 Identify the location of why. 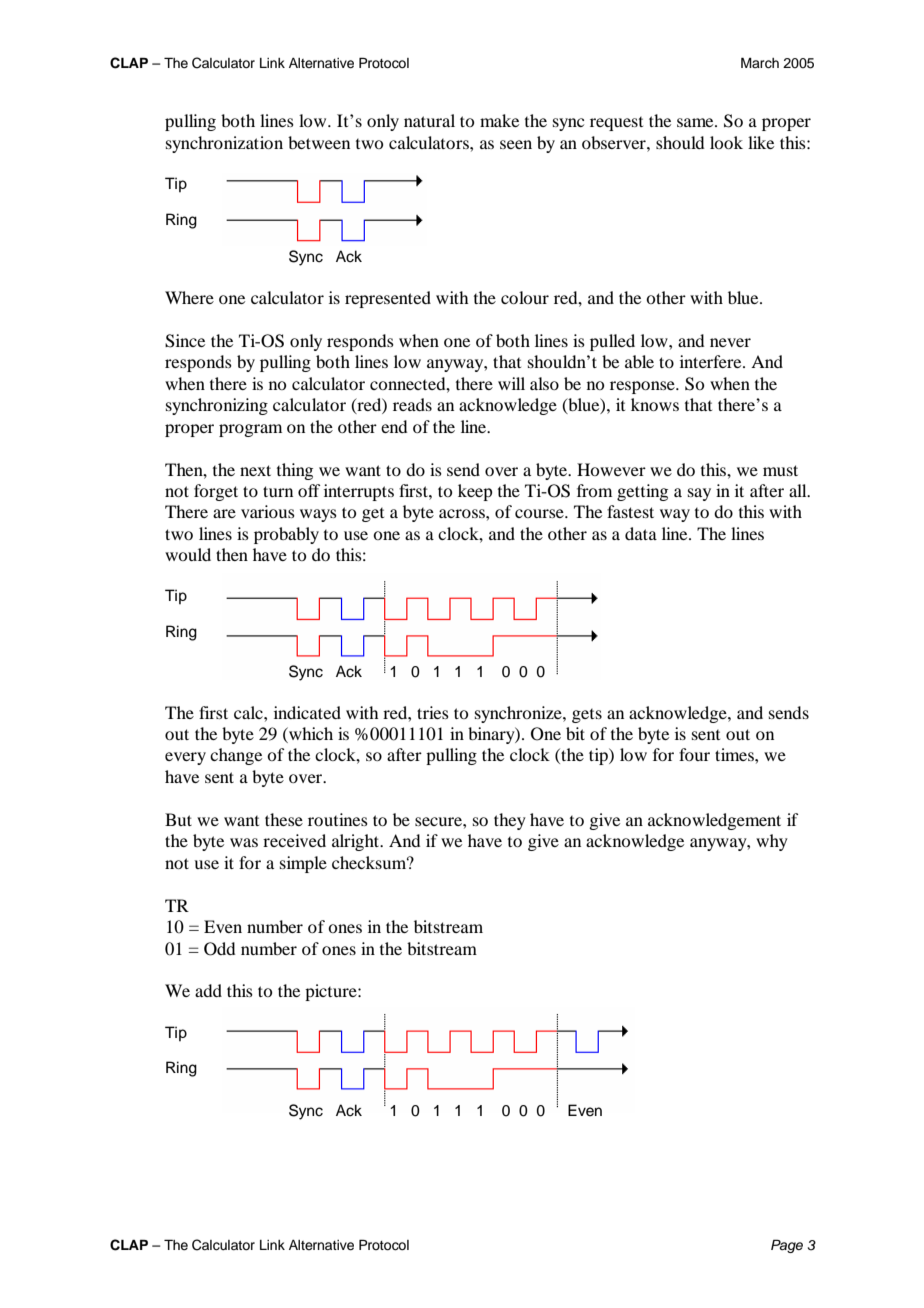
(772, 842).
